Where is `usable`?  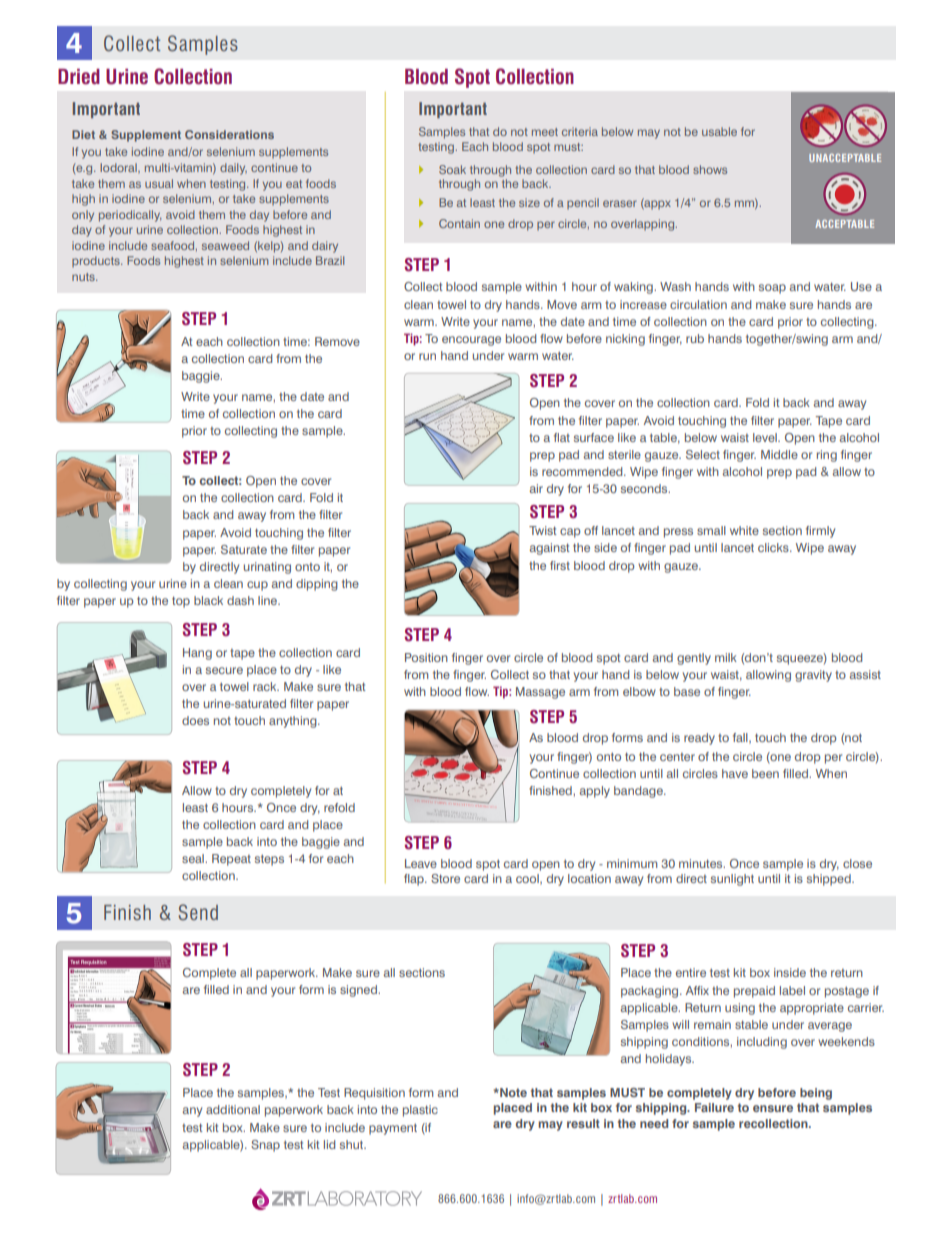
usable is located at coordinates (719, 131).
